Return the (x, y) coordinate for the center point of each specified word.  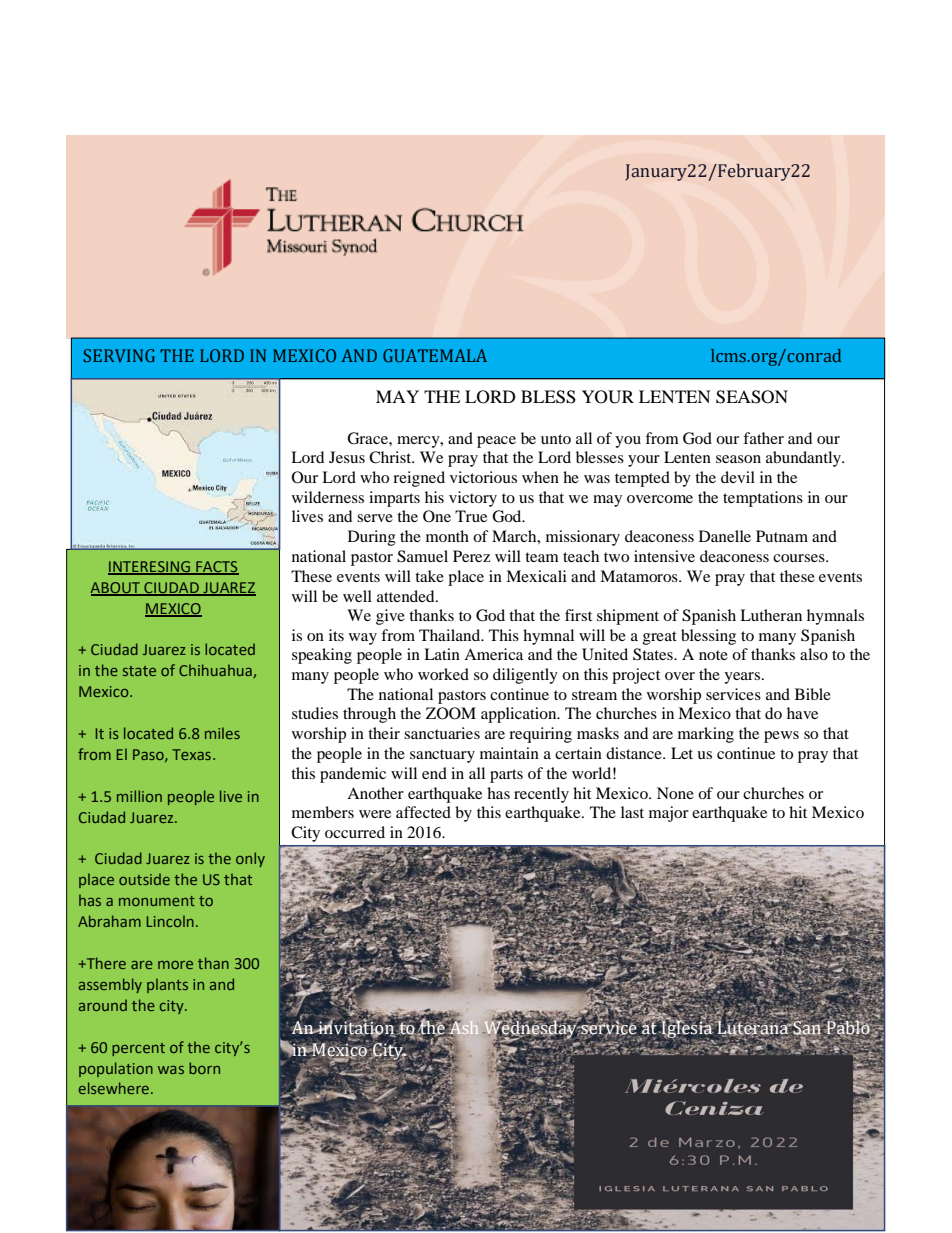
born (204, 1068)
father (763, 438)
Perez (471, 556)
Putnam (782, 536)
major (669, 814)
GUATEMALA (435, 355)
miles (222, 733)
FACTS (216, 568)
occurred (355, 832)
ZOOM (451, 713)
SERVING (119, 355)
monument (157, 901)
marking (706, 735)
